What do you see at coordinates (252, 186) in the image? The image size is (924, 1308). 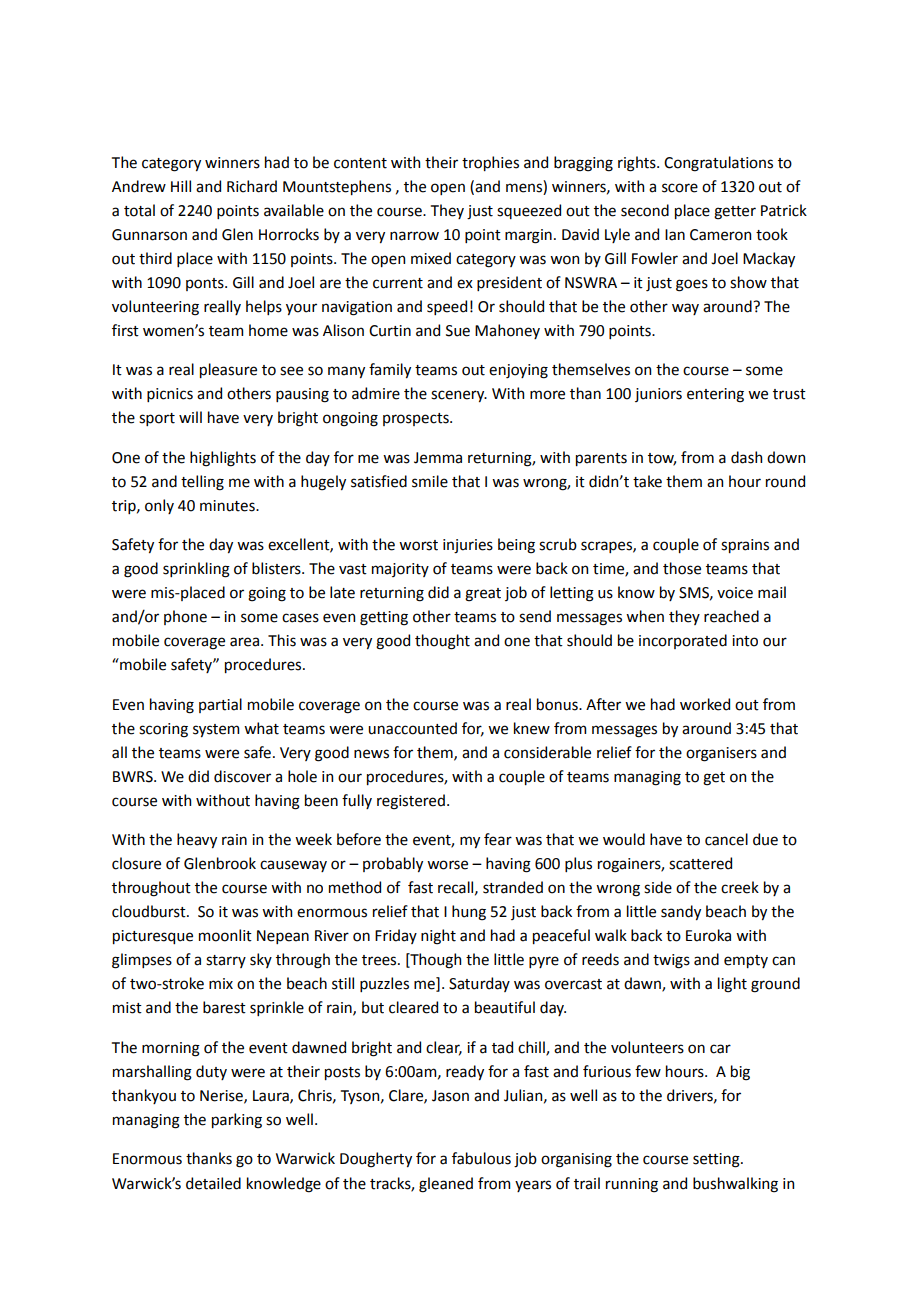 I see `Richard` at bounding box center [252, 186].
